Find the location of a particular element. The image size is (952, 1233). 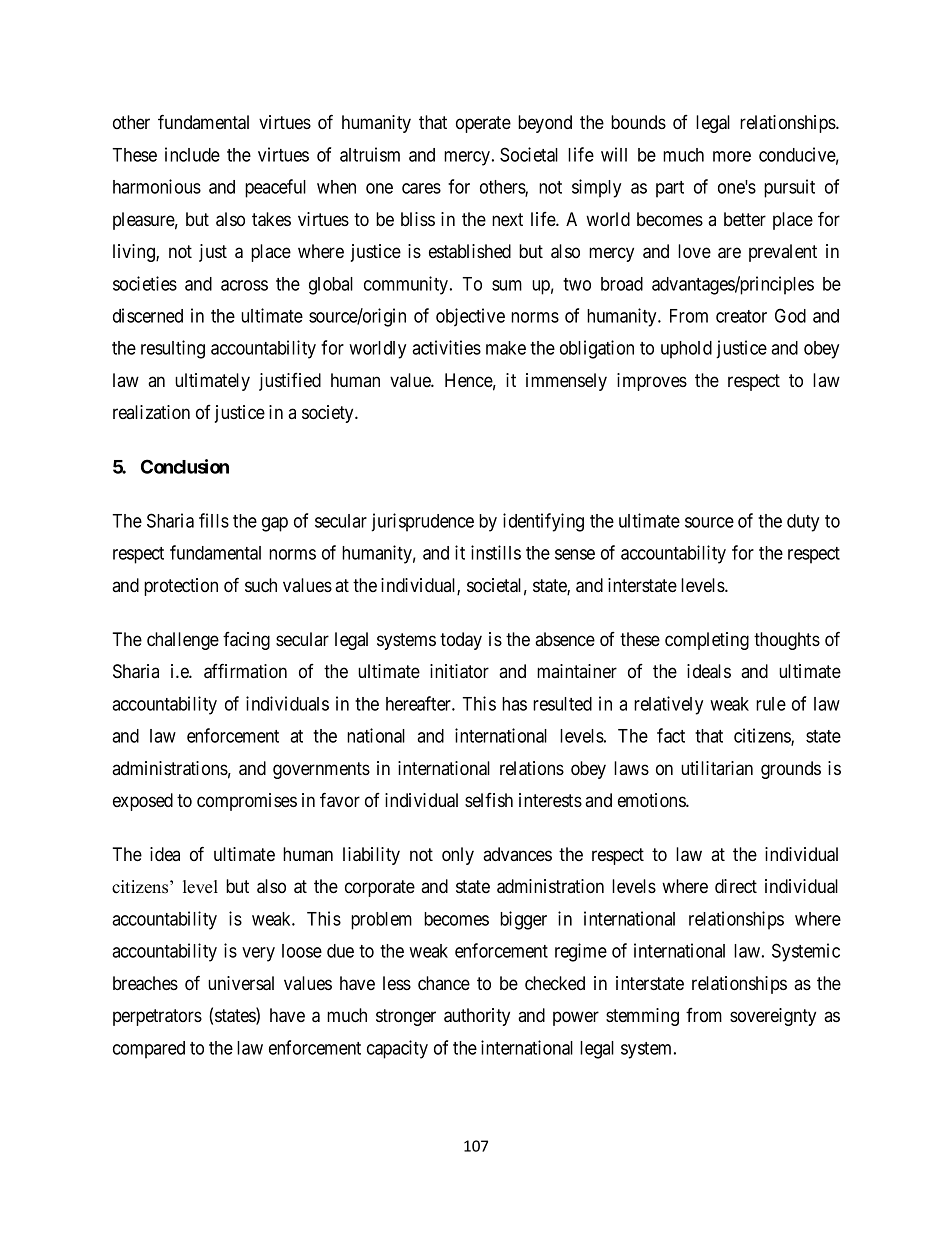

universal is located at coordinates (241, 983).
